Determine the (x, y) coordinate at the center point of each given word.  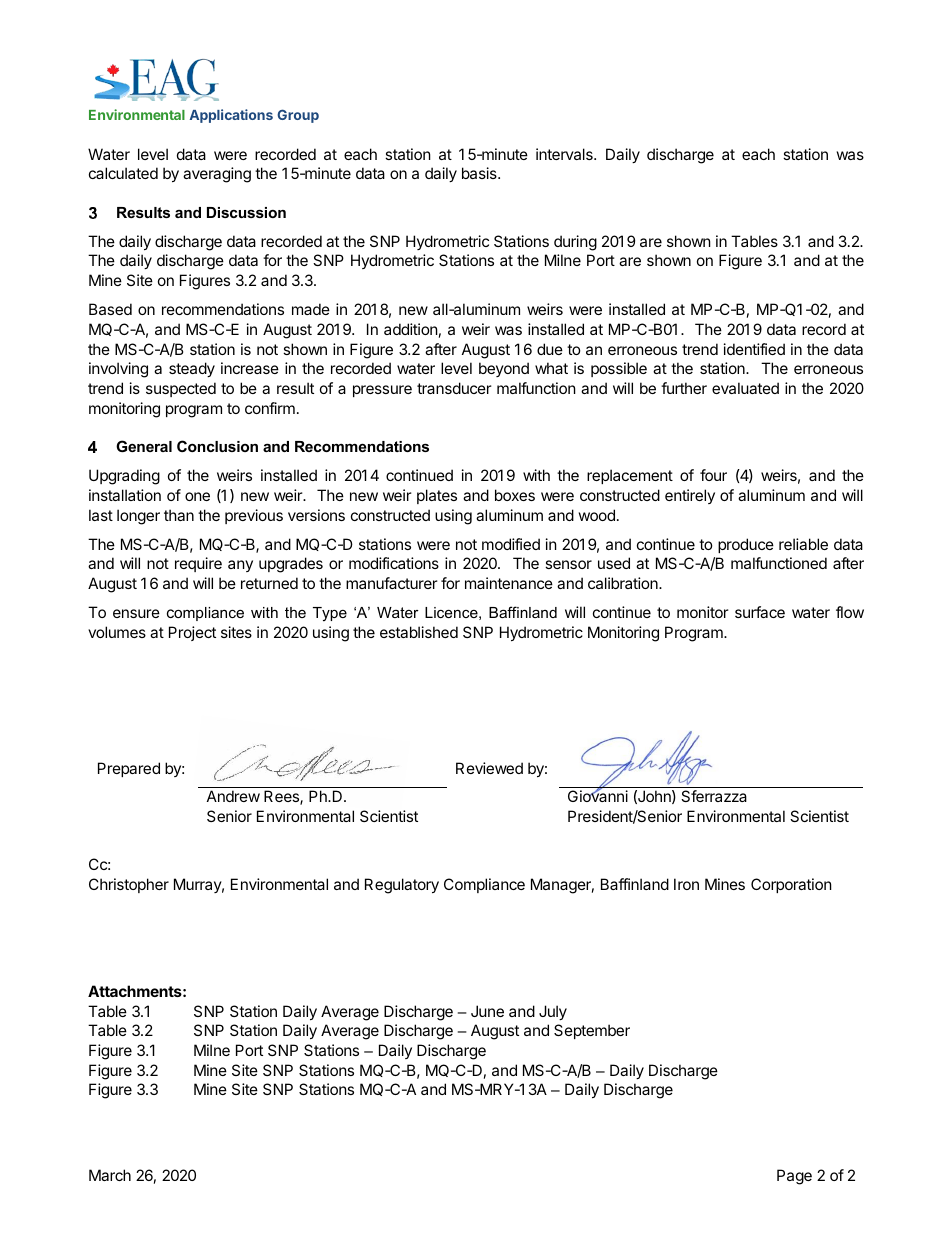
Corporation (791, 885)
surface (760, 612)
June (487, 1011)
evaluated (745, 388)
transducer (454, 388)
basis (480, 173)
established (419, 632)
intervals (565, 154)
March (110, 1175)
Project (192, 633)
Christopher (129, 885)
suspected (181, 389)
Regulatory (402, 886)
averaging (217, 175)
